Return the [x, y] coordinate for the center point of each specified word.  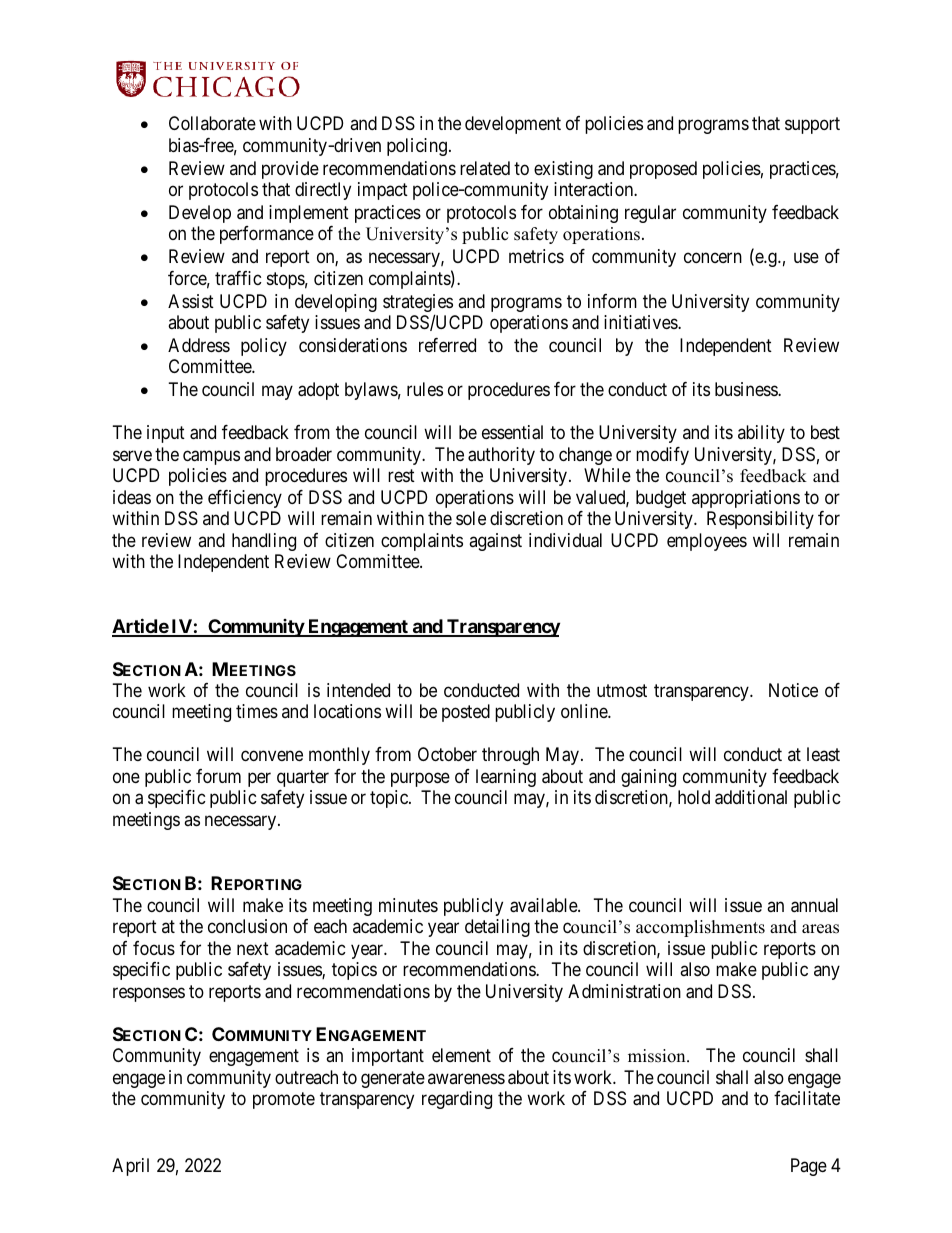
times [257, 711]
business [747, 389]
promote [284, 1100]
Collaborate [212, 123]
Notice [793, 690]
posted [466, 713]
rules [425, 389]
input [166, 434]
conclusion [247, 926]
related [485, 168]
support [812, 126]
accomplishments [700, 928]
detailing [497, 928]
